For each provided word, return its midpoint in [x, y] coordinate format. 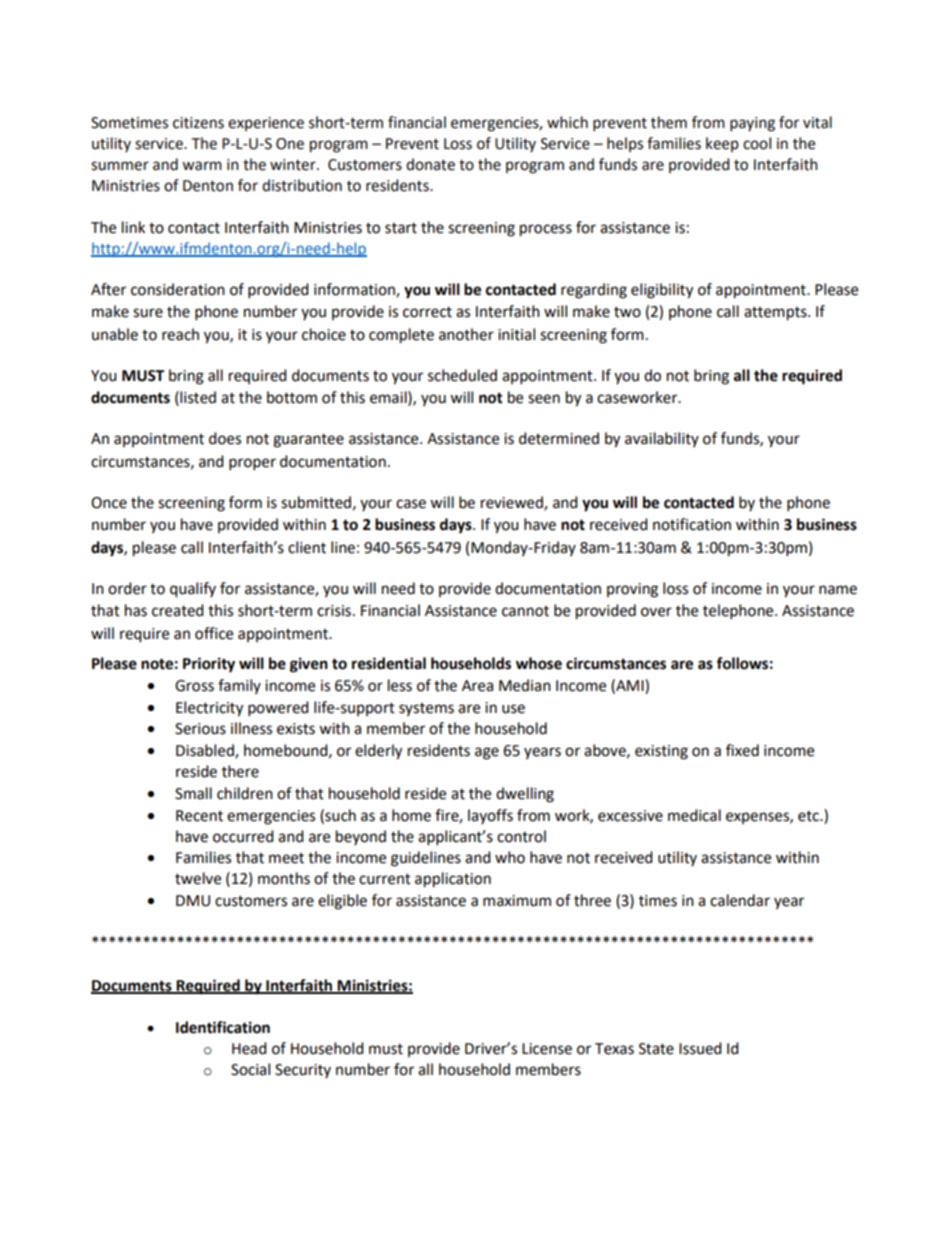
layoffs [490, 816]
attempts [776, 314]
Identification [223, 1027]
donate [430, 164]
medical [694, 815]
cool [757, 143]
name [838, 590]
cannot [525, 611]
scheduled [462, 375]
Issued [700, 1048]
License [547, 1049]
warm [202, 166]
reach [180, 334]
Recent [199, 816]
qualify [193, 590]
